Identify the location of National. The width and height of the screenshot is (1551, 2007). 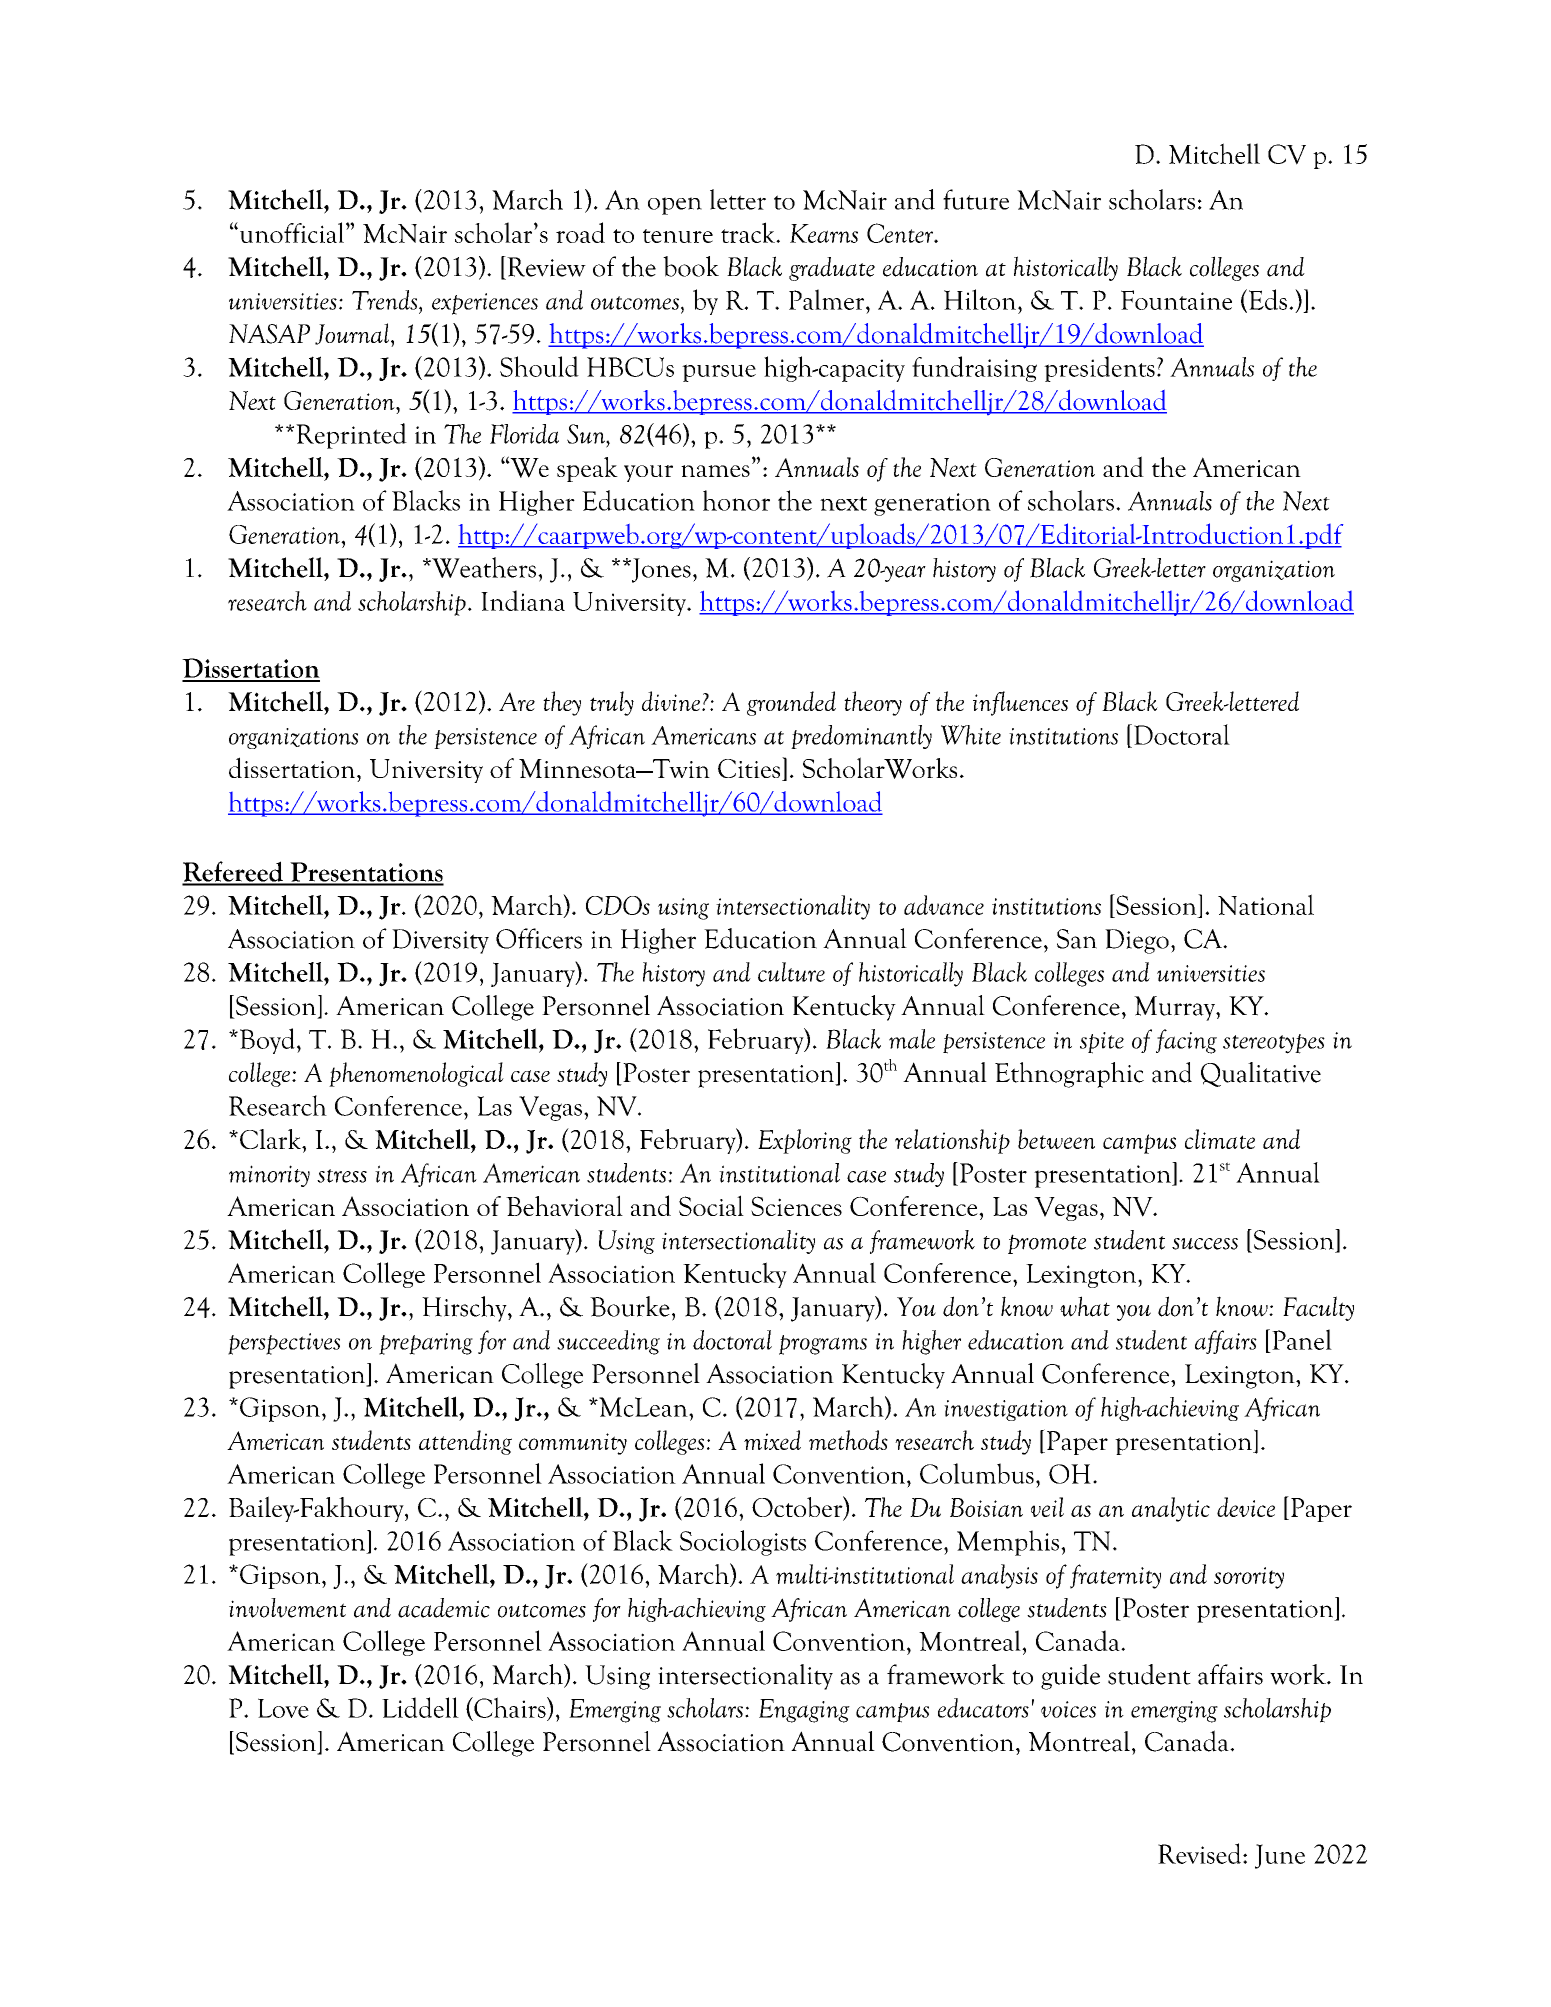
(1266, 904).
